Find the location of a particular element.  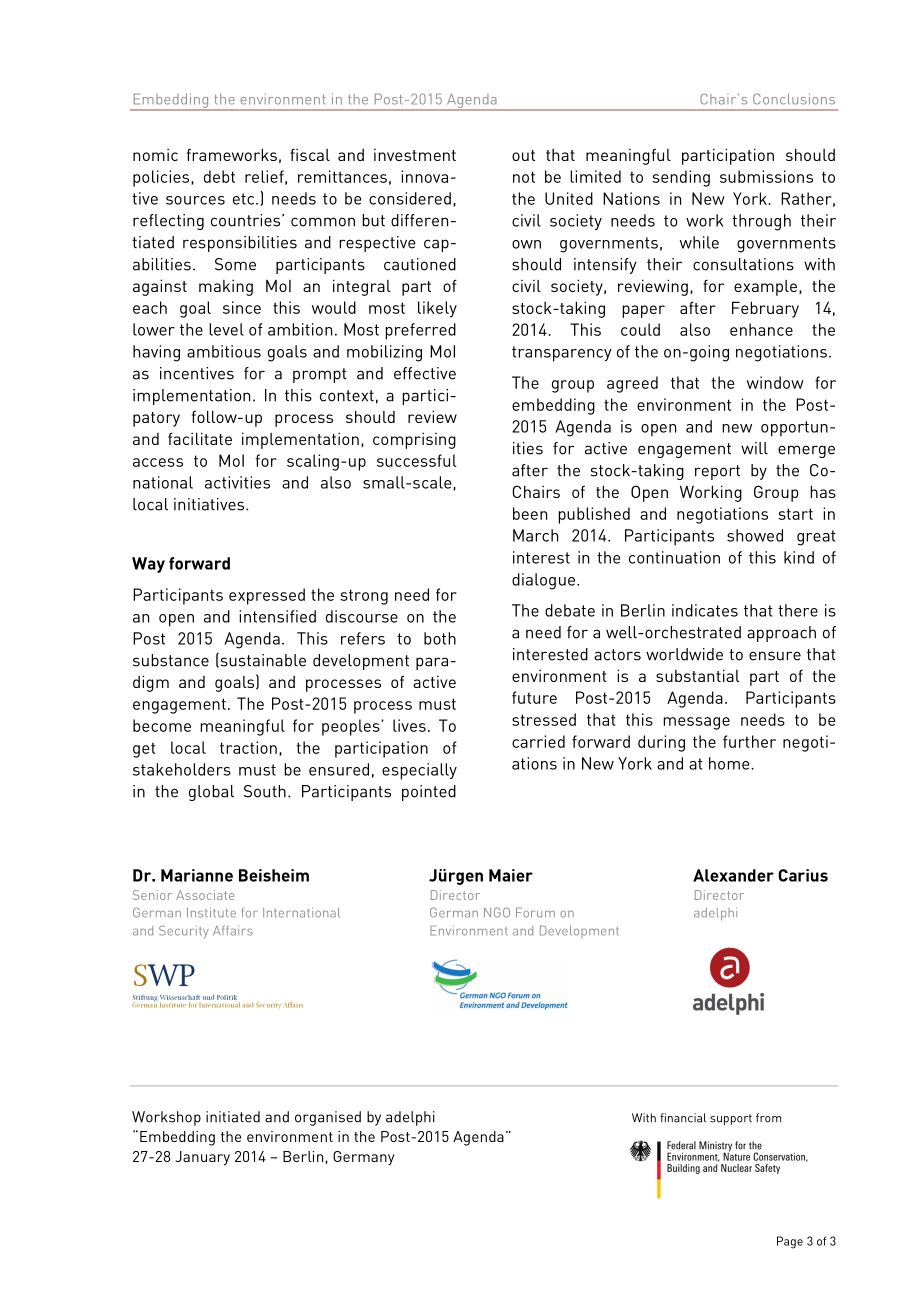

both is located at coordinates (440, 638).
